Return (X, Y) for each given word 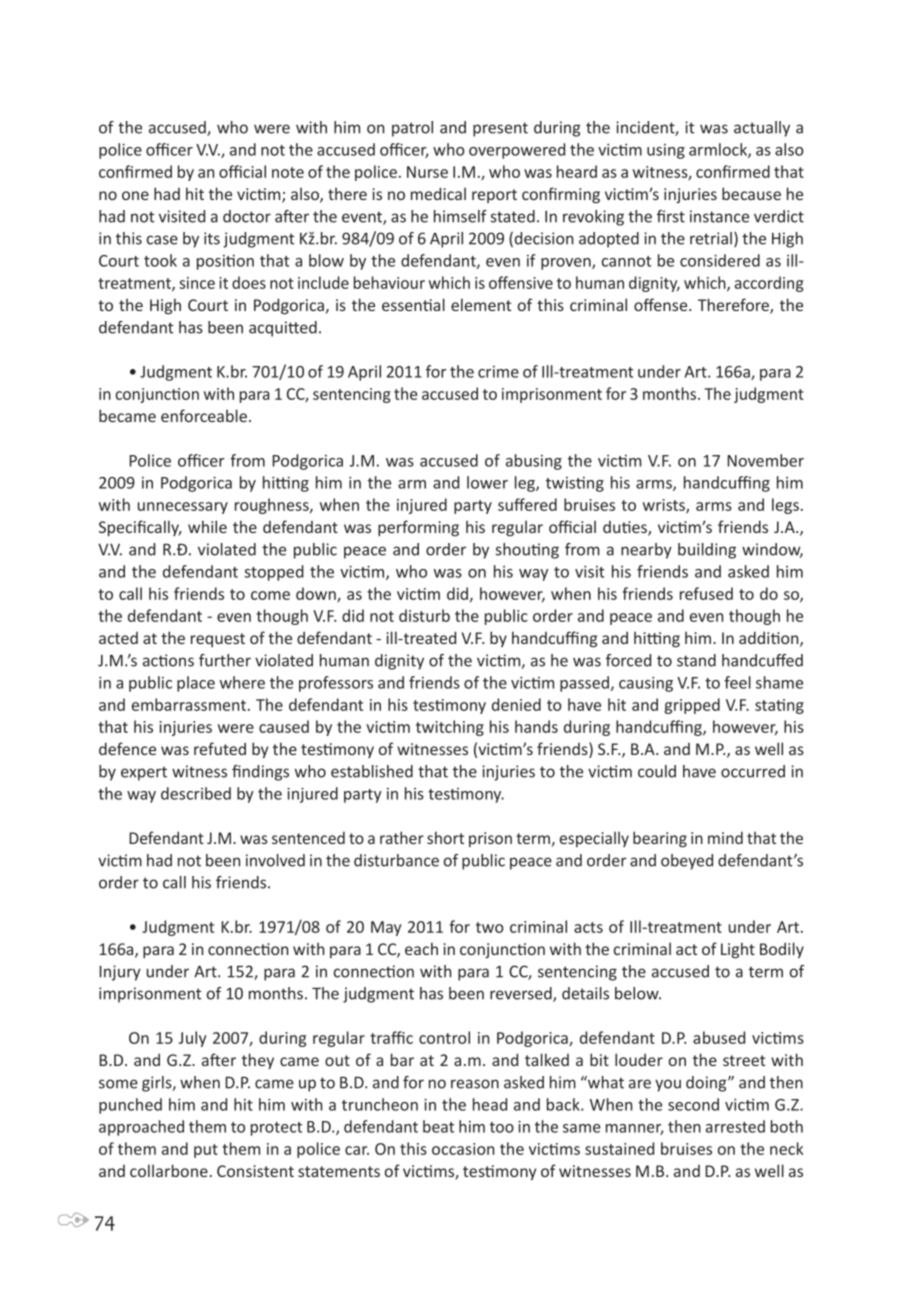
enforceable (204, 415)
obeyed (687, 862)
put (206, 1151)
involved (275, 860)
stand (696, 660)
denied (516, 704)
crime (498, 372)
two (490, 927)
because (751, 193)
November (765, 460)
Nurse (427, 172)
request (218, 640)
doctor (247, 216)
